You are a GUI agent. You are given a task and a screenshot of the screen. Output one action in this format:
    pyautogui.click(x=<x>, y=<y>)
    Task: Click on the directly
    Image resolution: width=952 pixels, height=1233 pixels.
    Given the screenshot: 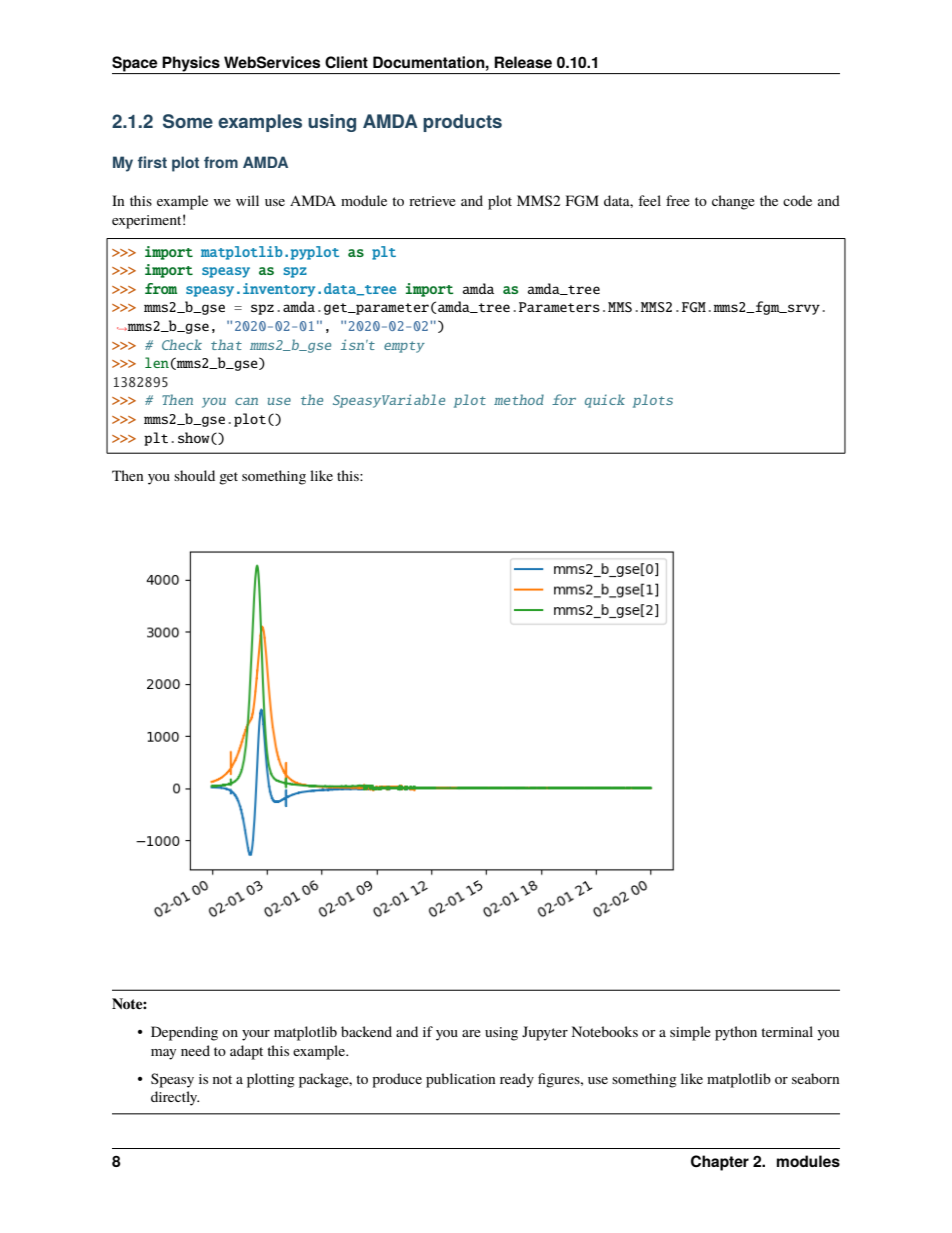 What is the action you would take?
    pyautogui.click(x=175, y=1098)
